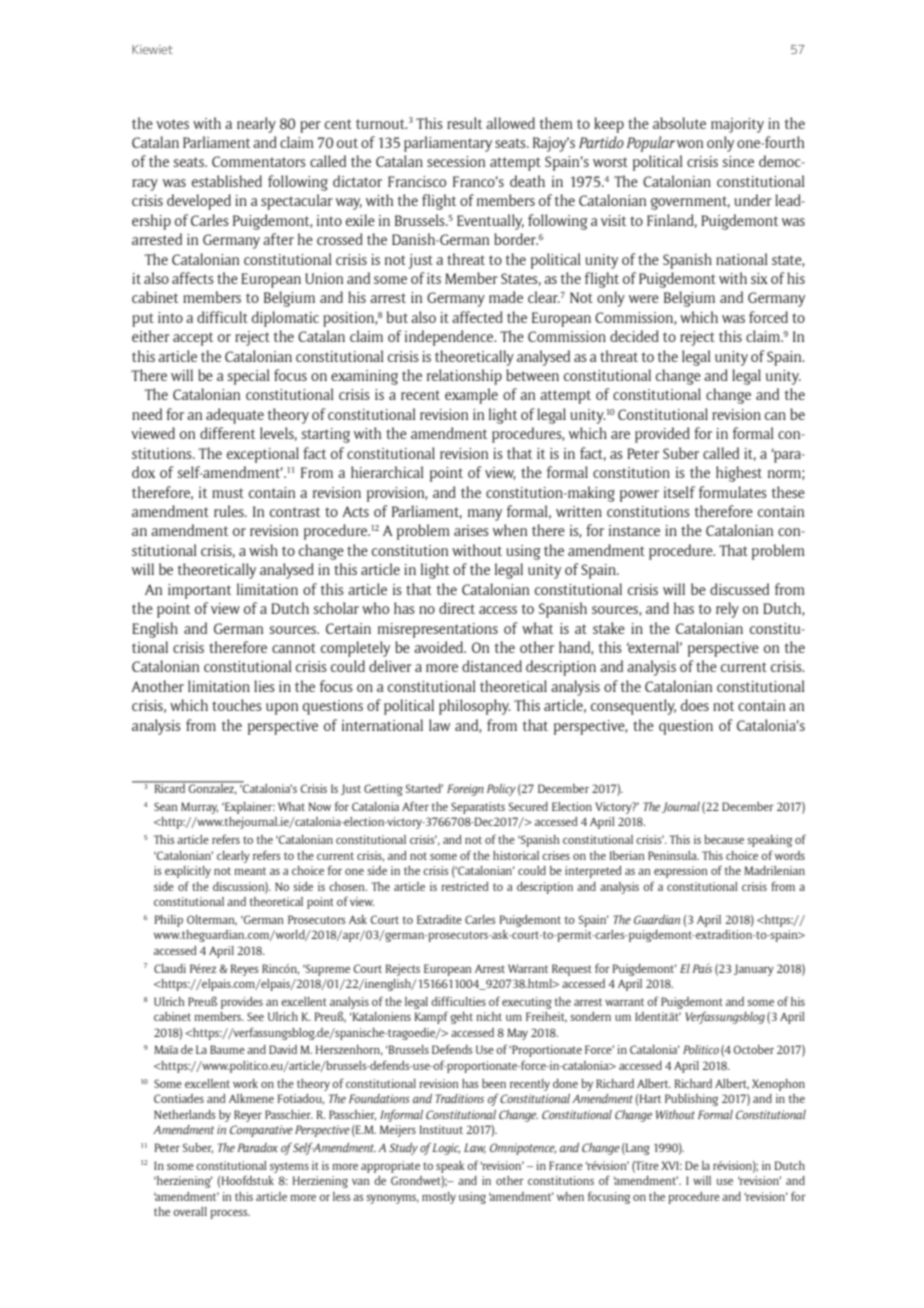  What do you see at coordinates (690, 144) in the screenshot?
I see `won` at bounding box center [690, 144].
